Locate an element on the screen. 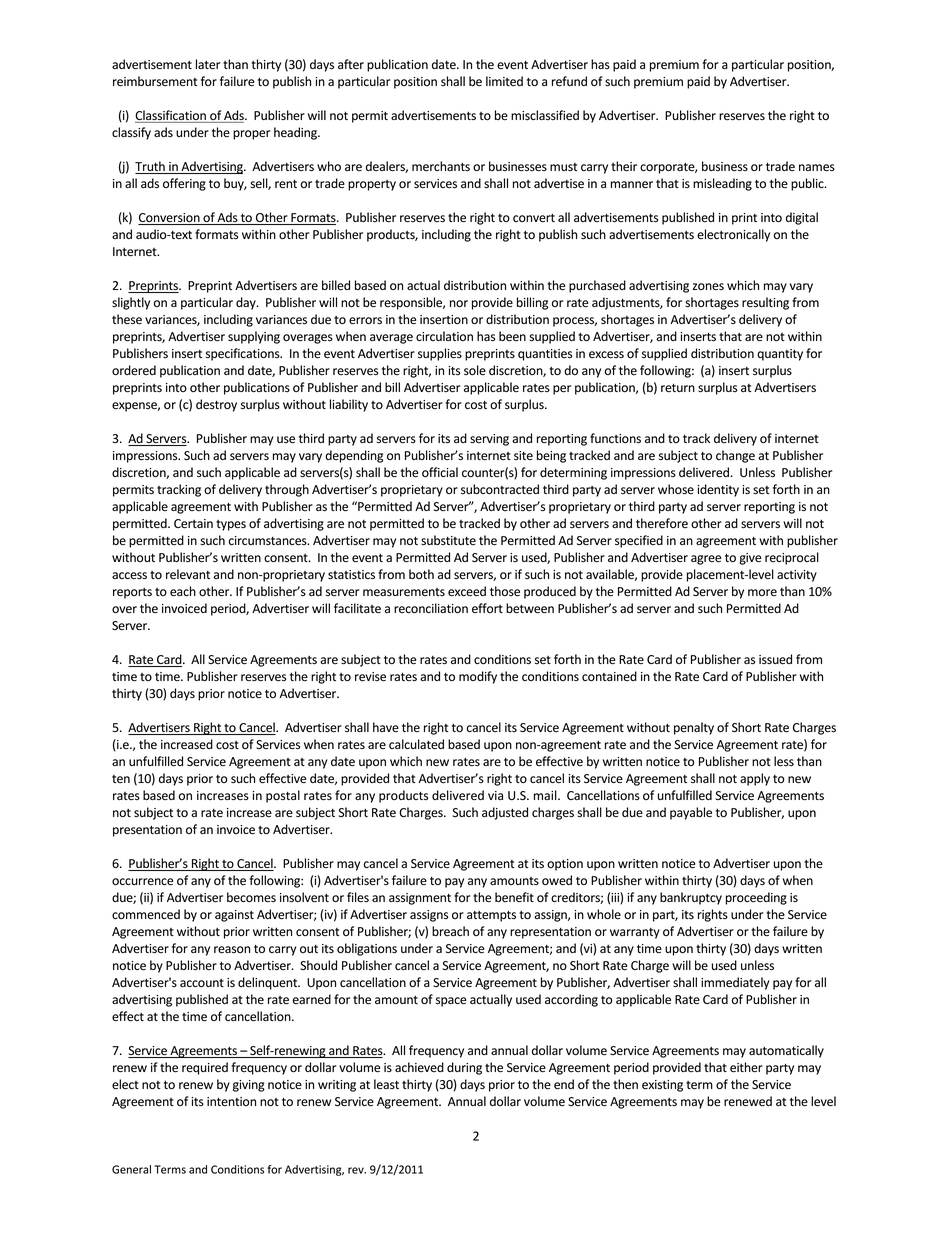  quantity is located at coordinates (780, 355).
